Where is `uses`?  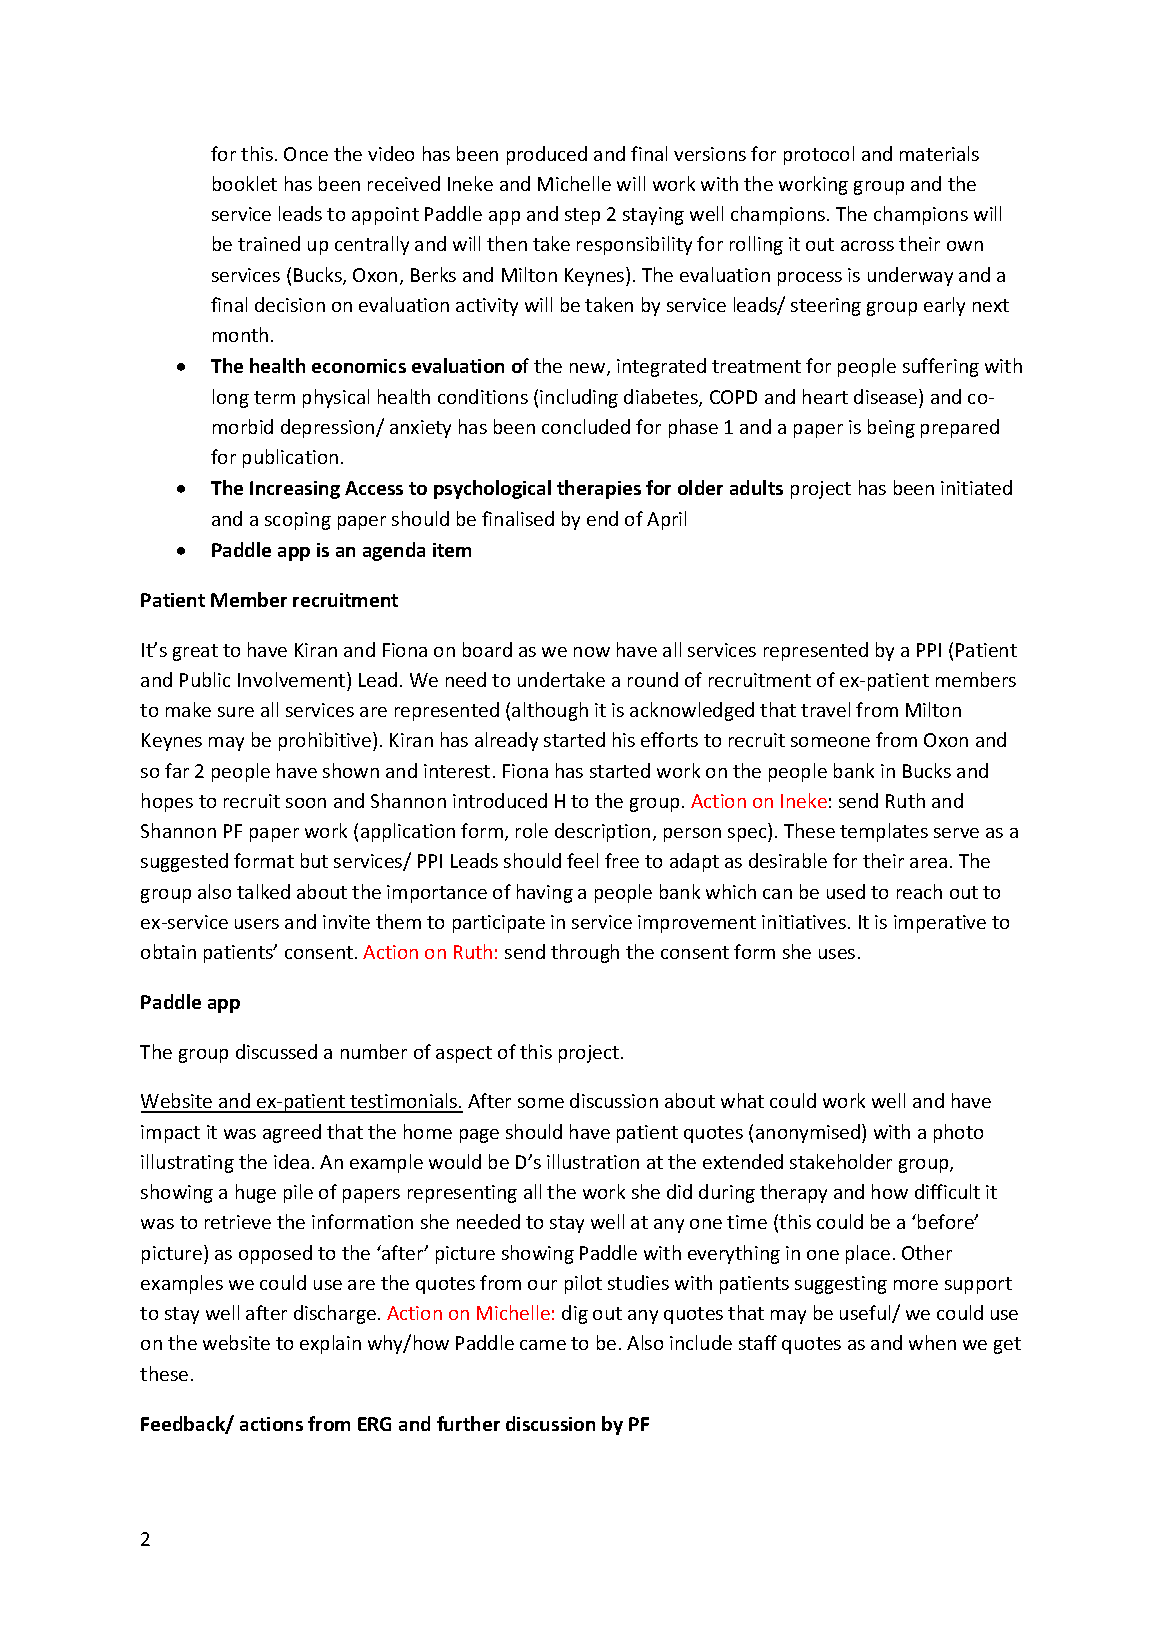
uses is located at coordinates (837, 954).
